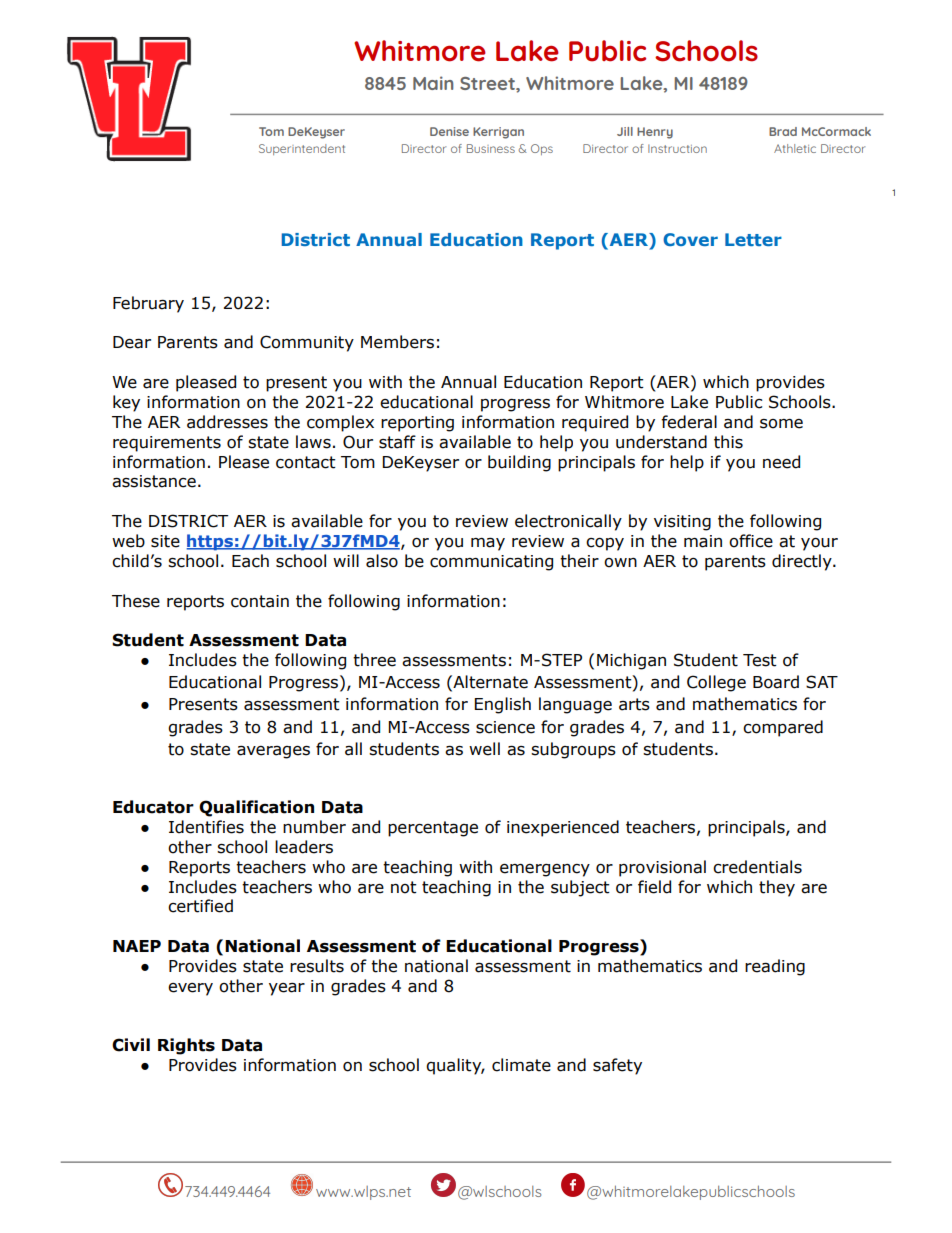 The height and width of the screenshot is (1233, 952). Describe the element at coordinates (484, 749) in the screenshot. I see `well` at that location.
